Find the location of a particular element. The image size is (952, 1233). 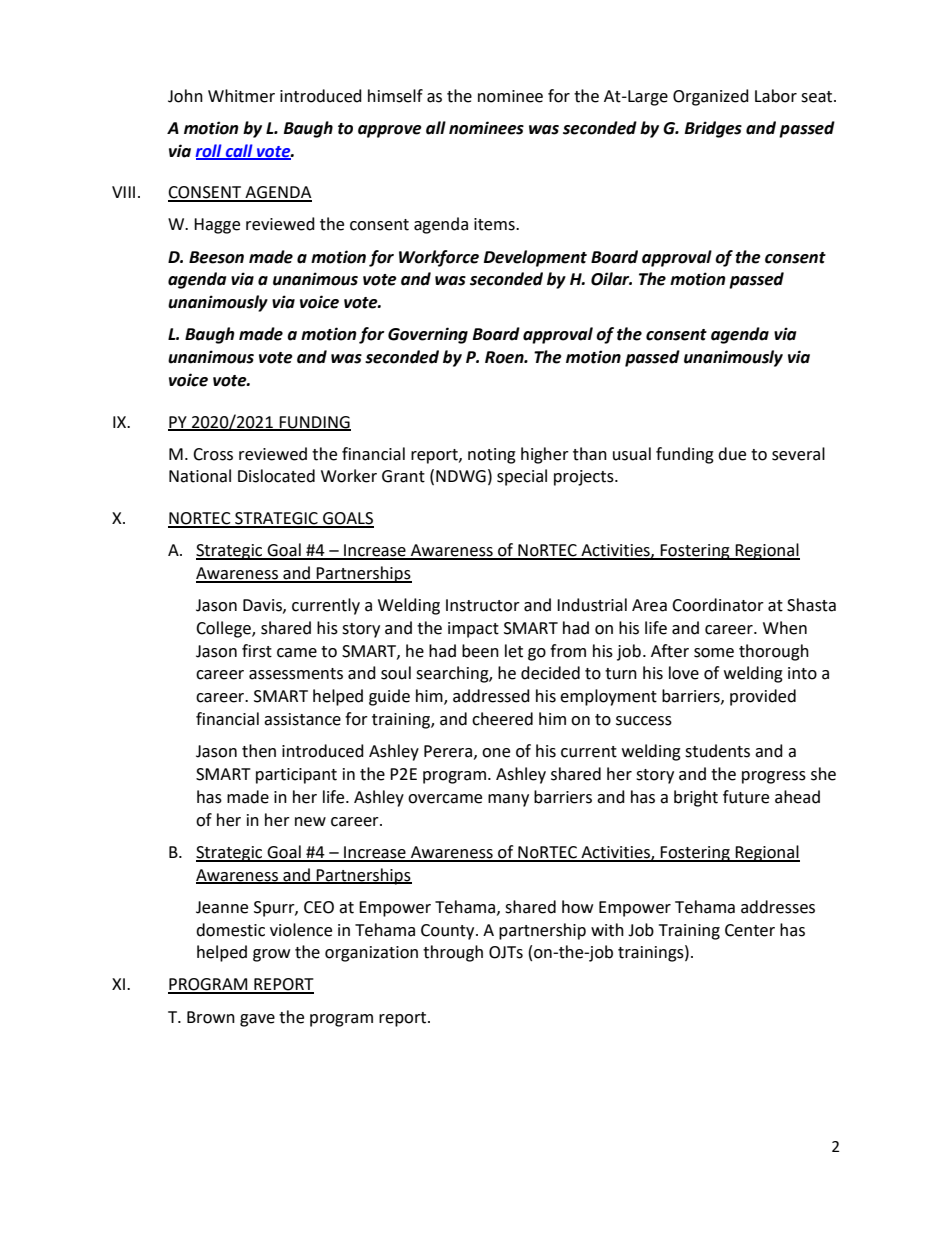

Governing is located at coordinates (428, 335).
